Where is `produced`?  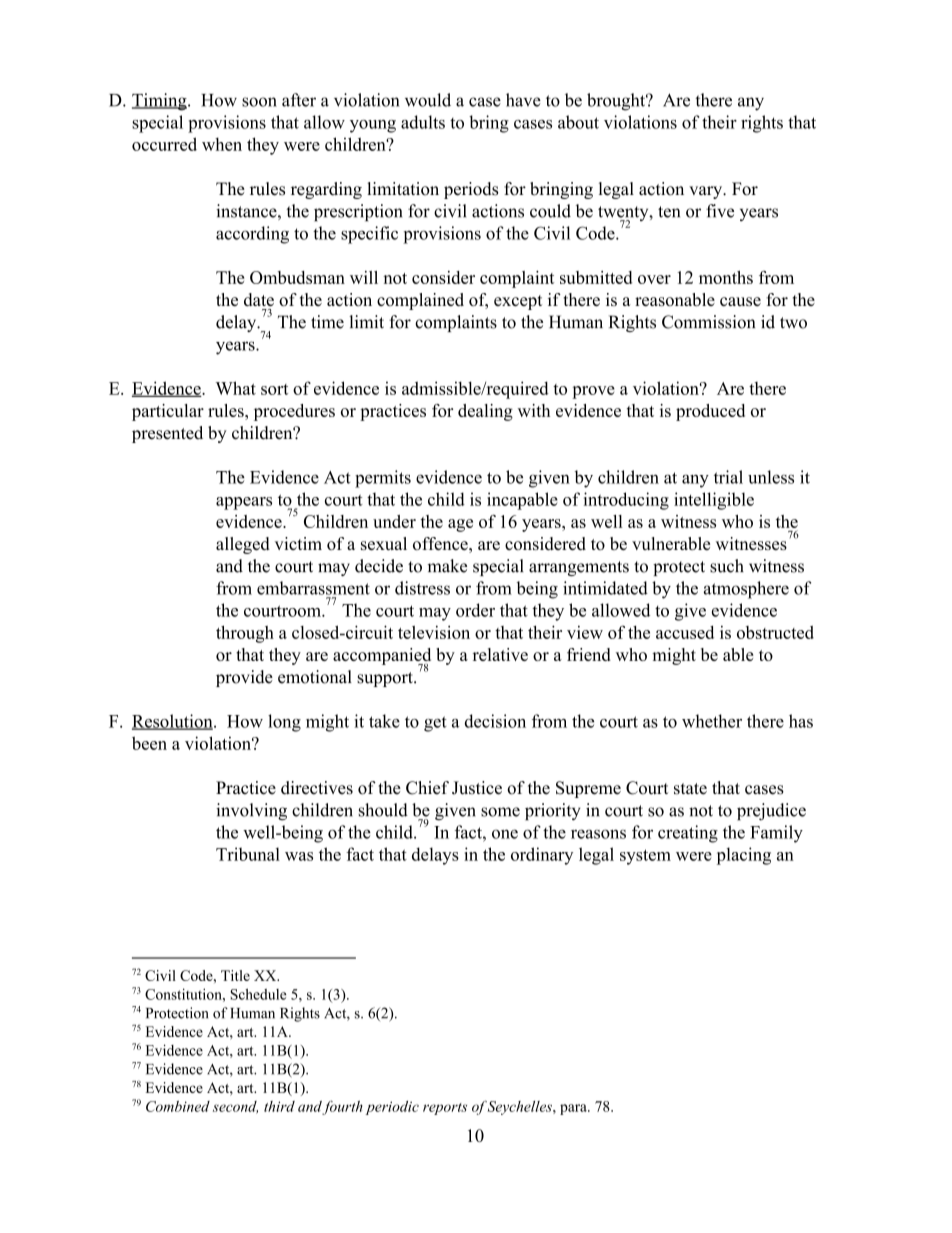 produced is located at coordinates (710, 412).
